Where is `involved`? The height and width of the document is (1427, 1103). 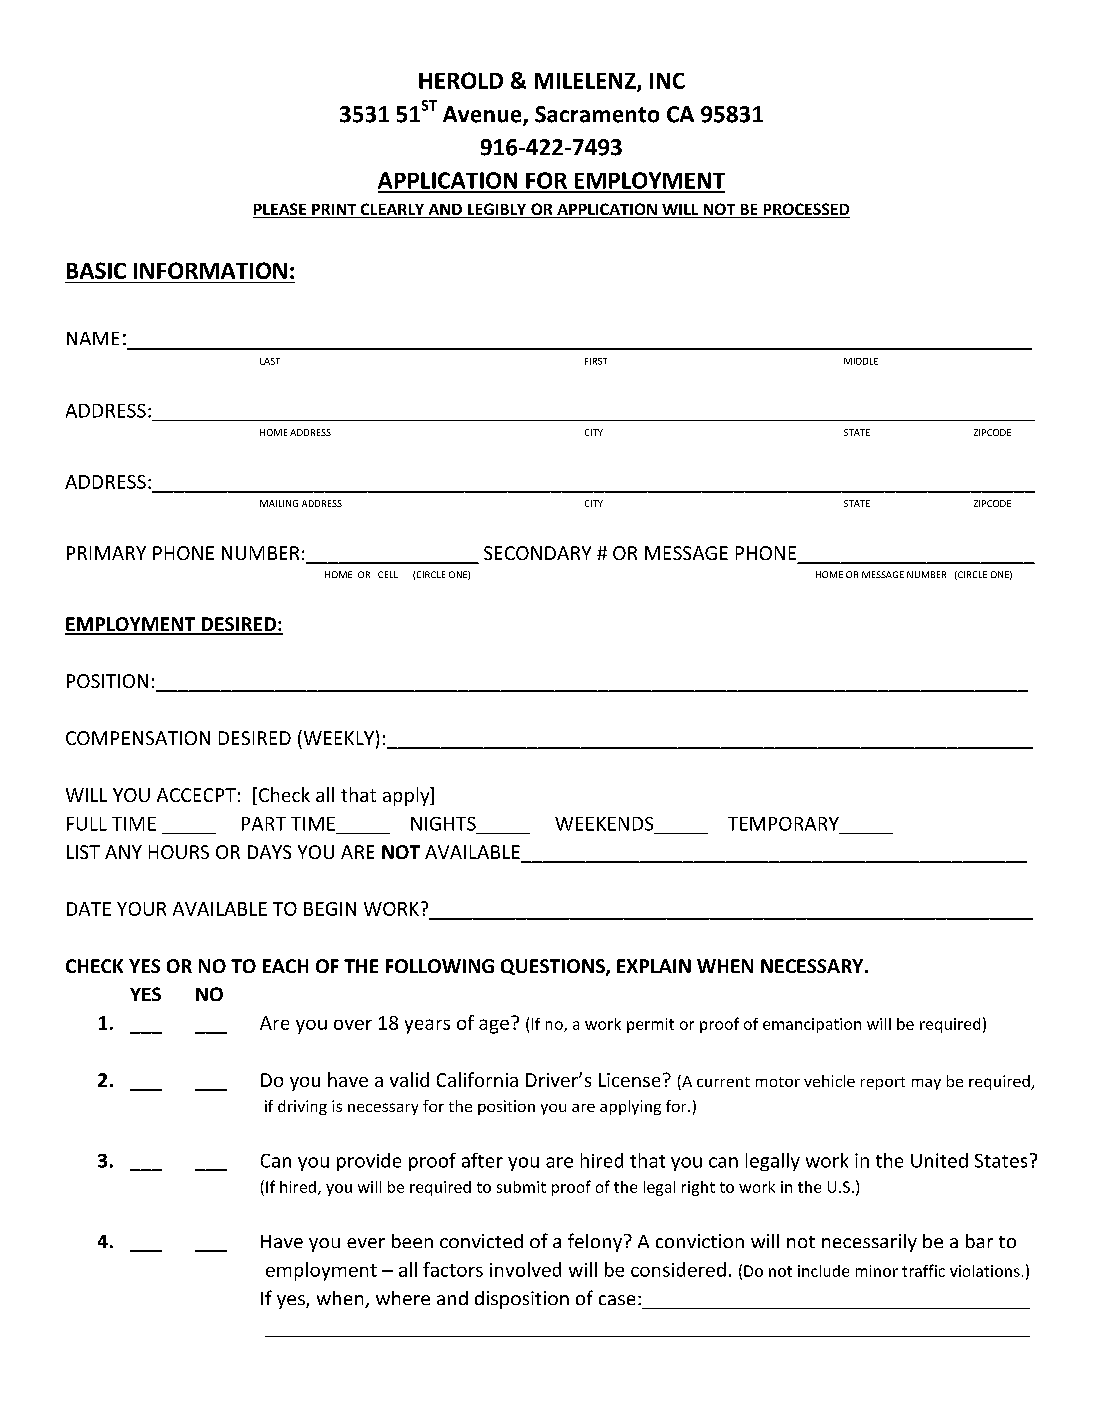 involved is located at coordinates (525, 1269).
